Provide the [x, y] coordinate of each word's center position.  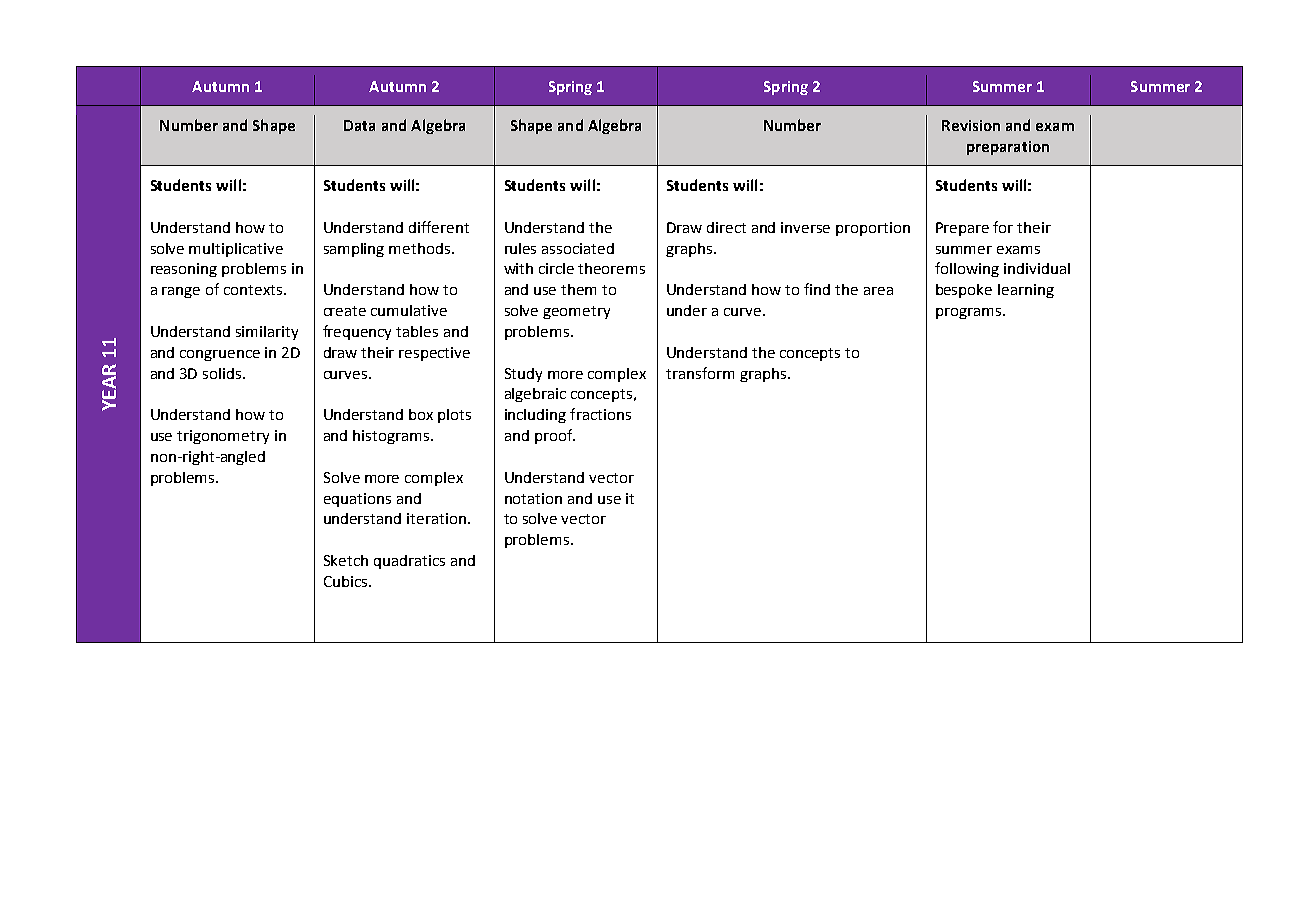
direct [726, 227]
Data [359, 125]
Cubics [347, 581]
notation [533, 498]
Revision [971, 125]
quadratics [409, 562]
